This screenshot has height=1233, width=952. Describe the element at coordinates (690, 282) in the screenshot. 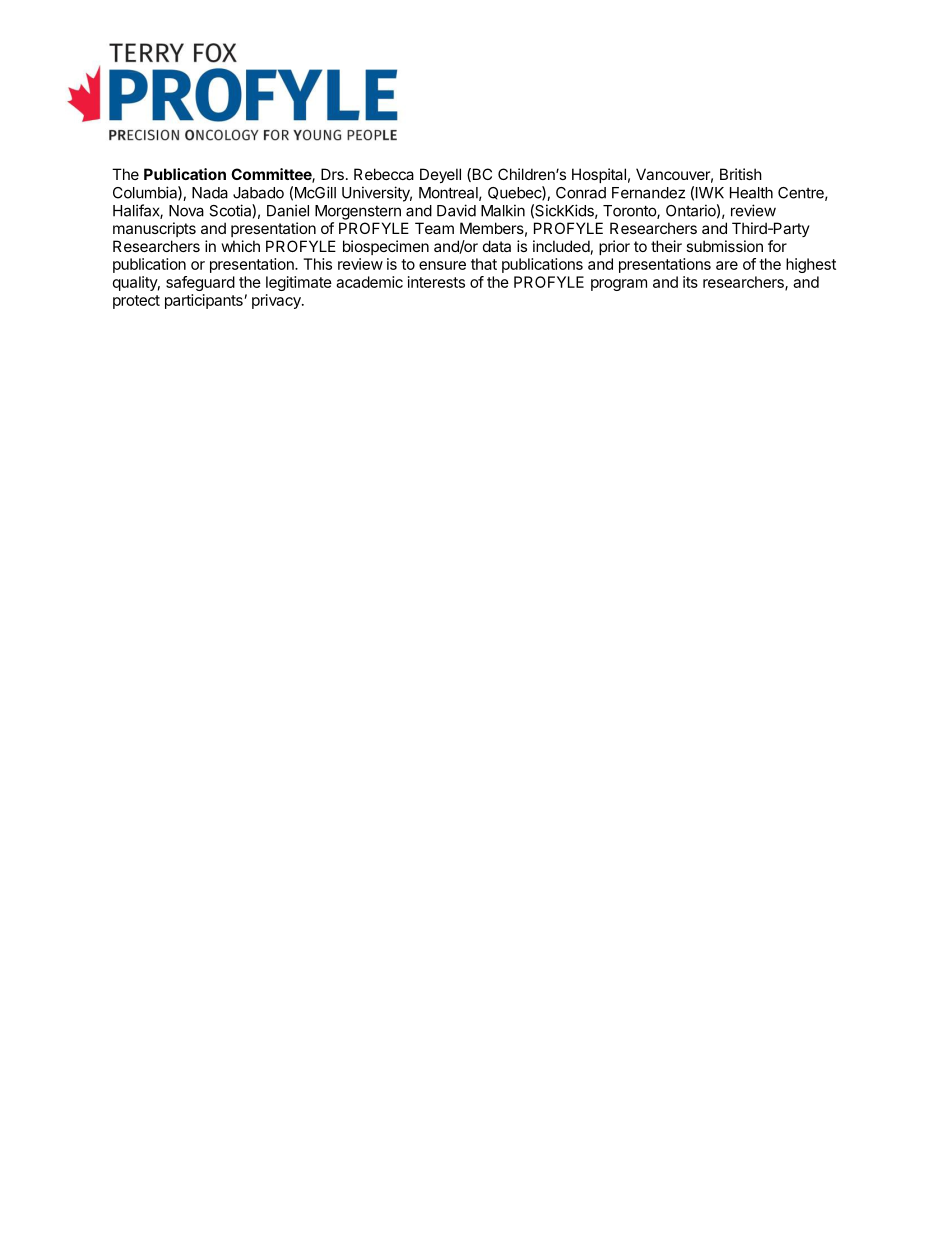

I see `its` at that location.
